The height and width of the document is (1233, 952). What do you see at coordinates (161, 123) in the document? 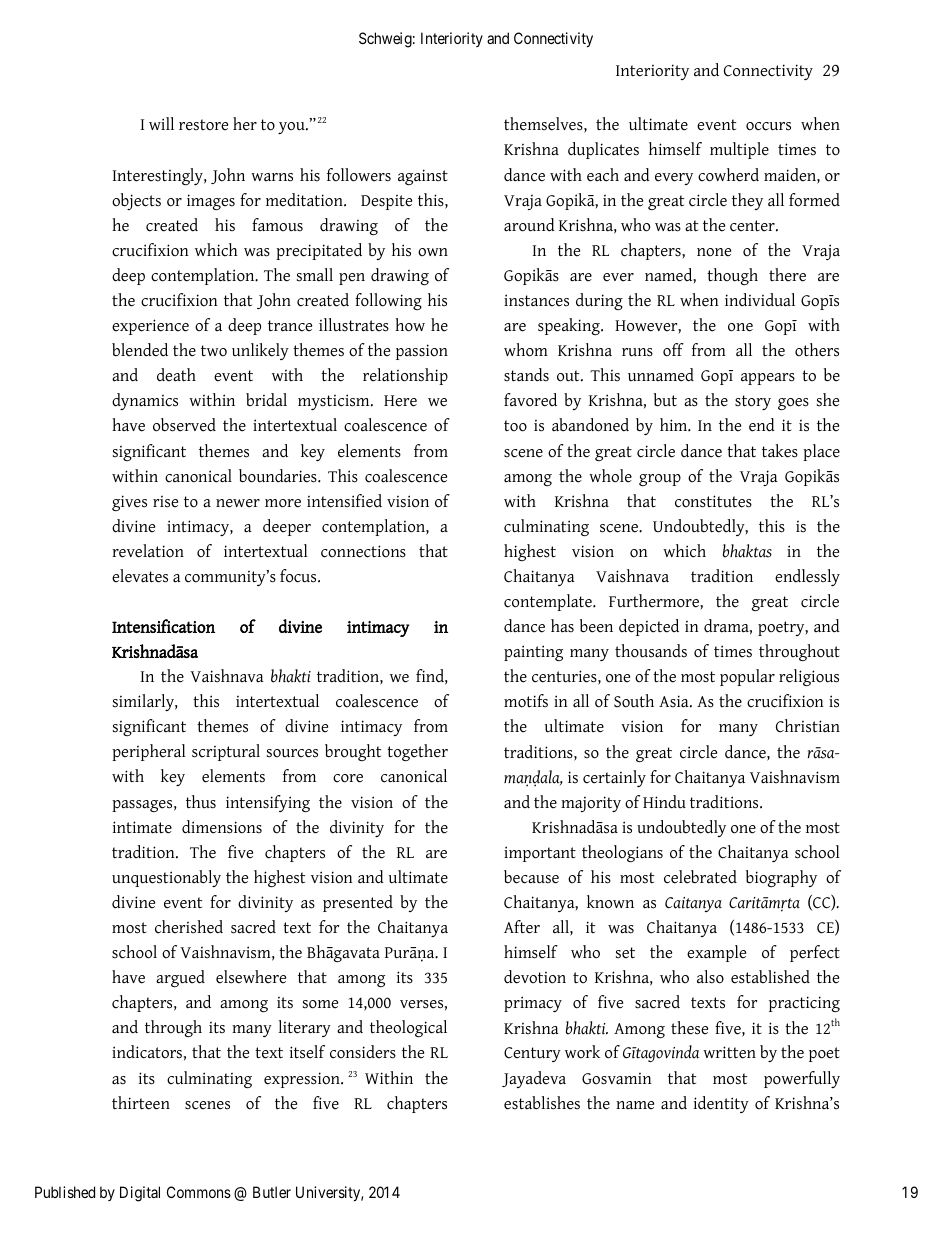
I see `will` at bounding box center [161, 123].
